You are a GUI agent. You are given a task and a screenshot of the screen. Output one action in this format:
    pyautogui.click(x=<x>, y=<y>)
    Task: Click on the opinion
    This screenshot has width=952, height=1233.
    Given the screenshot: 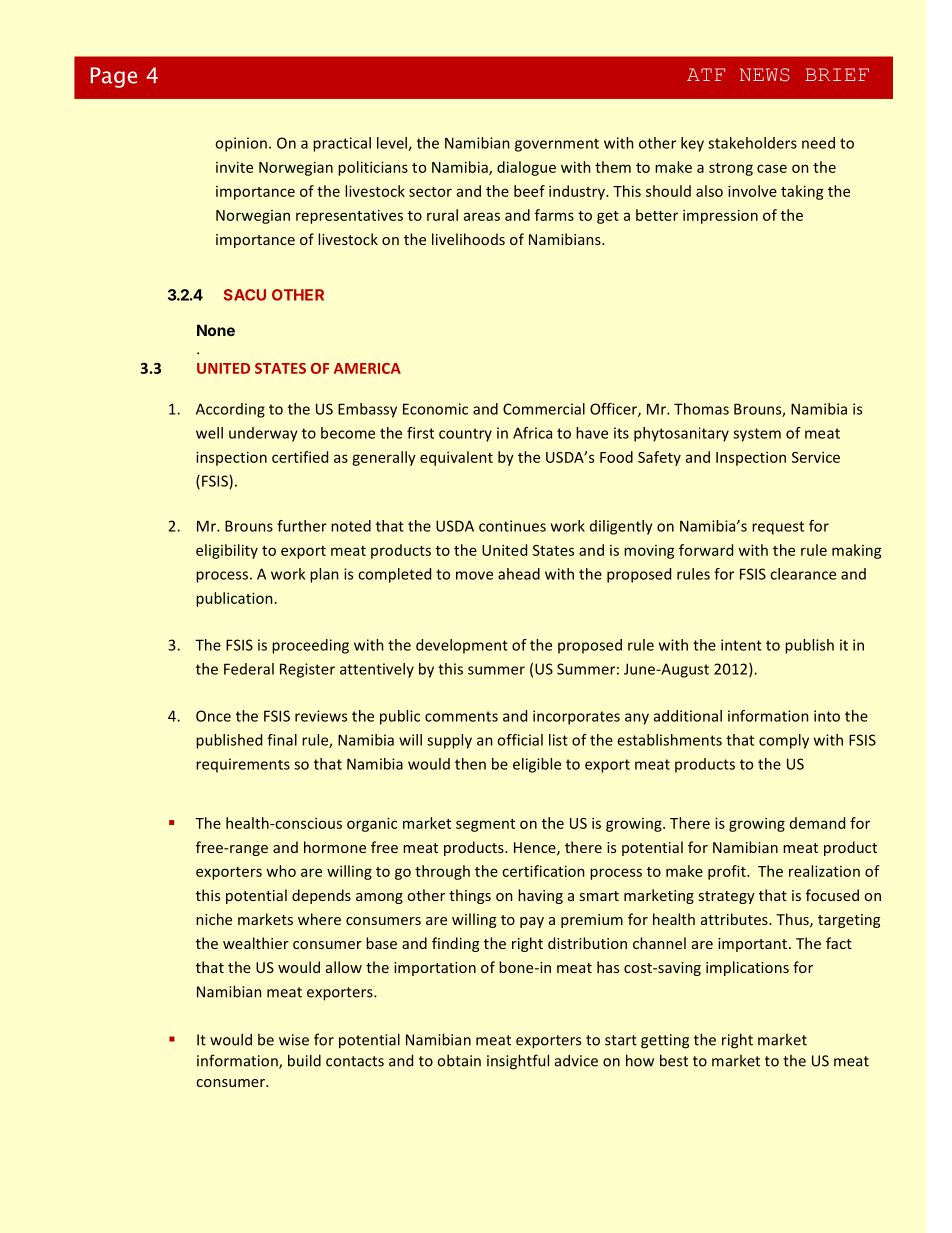 What is the action you would take?
    pyautogui.click(x=241, y=144)
